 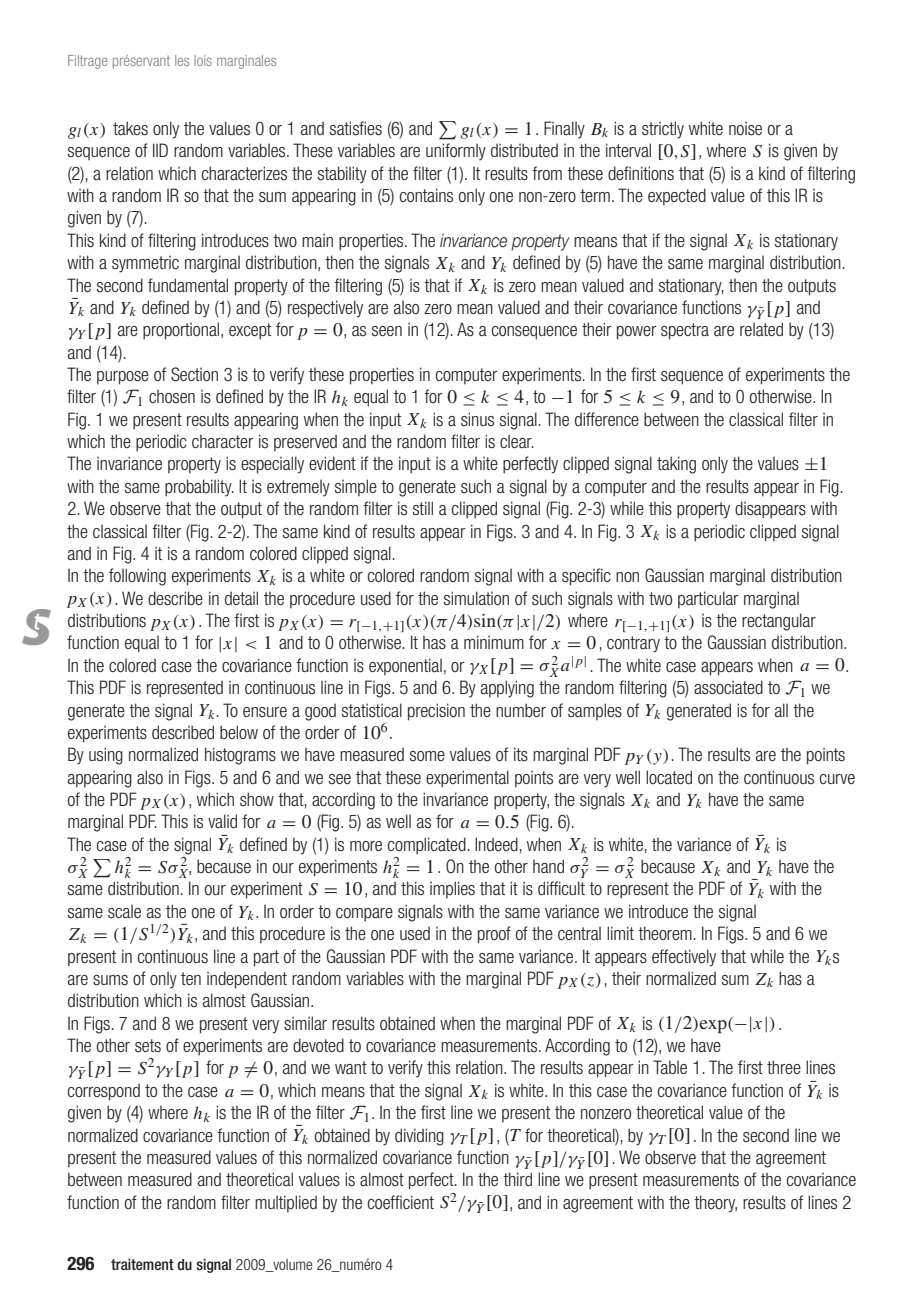 I want to click on proof, so click(x=494, y=935).
